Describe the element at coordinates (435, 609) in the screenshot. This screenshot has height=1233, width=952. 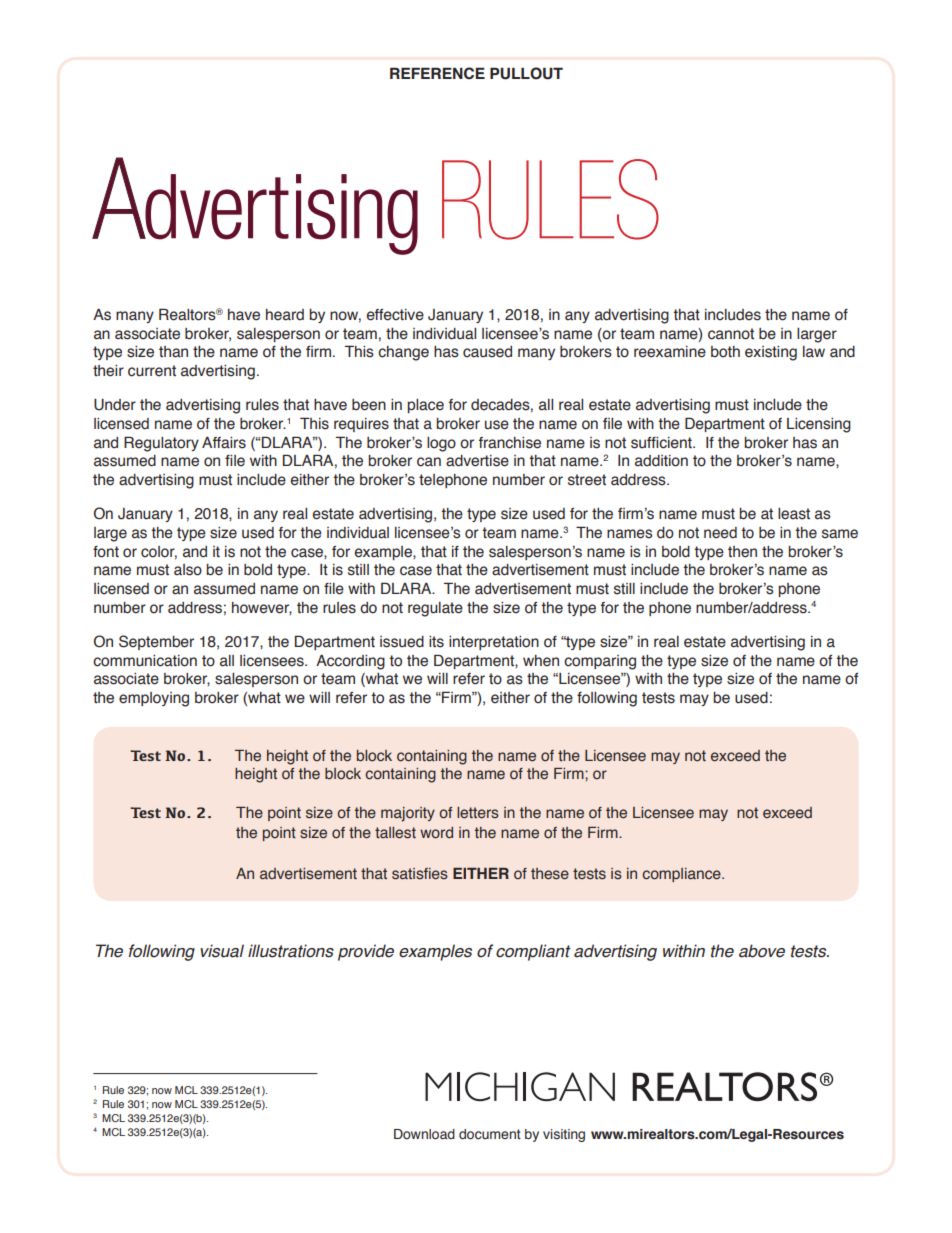
I see `regulate` at that location.
